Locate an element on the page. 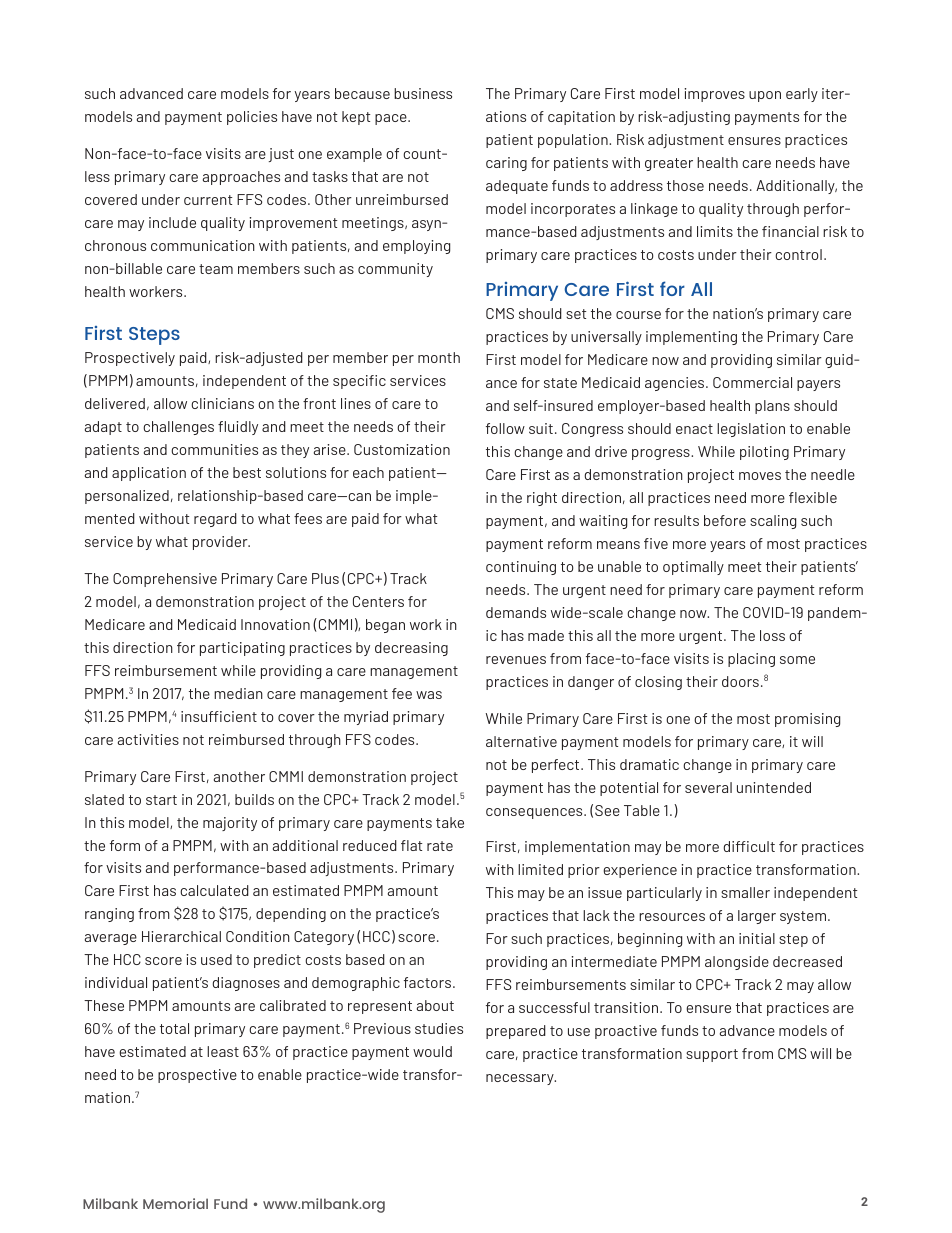  necessary is located at coordinates (521, 1079).
